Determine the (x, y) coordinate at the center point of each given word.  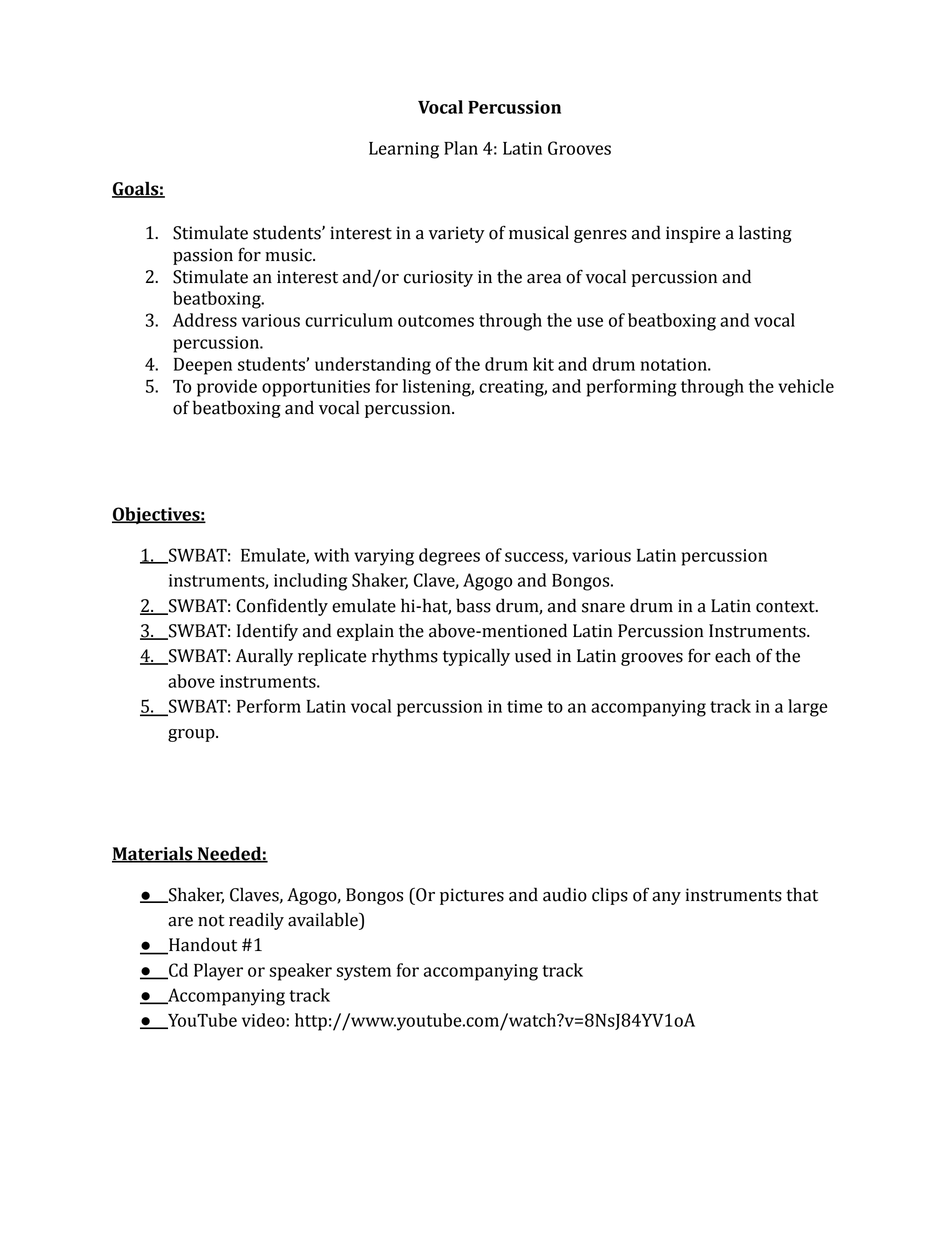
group (192, 735)
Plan (461, 148)
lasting (765, 234)
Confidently (282, 607)
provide (227, 388)
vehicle (806, 386)
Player (218, 972)
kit (543, 364)
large (808, 708)
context (786, 607)
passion (203, 256)
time (525, 706)
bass (473, 605)
